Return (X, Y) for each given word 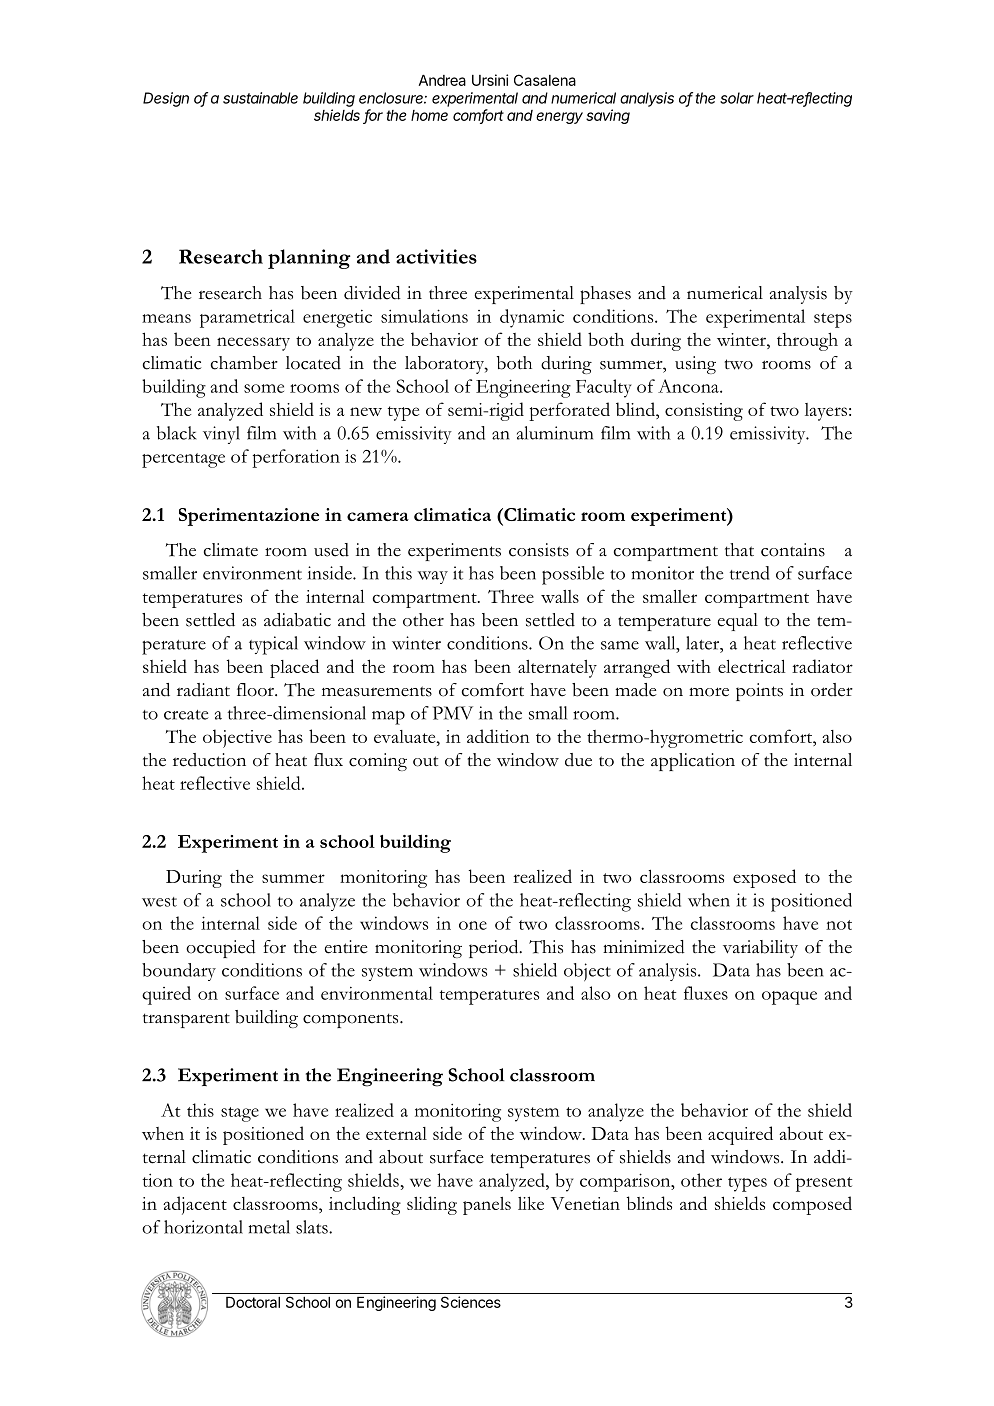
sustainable (260, 98)
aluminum (555, 433)
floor (256, 690)
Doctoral (253, 1302)
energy (559, 118)
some (264, 388)
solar (737, 98)
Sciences (471, 1302)
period (495, 949)
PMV (453, 713)
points (759, 692)
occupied (221, 949)
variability (760, 949)
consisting (704, 412)
